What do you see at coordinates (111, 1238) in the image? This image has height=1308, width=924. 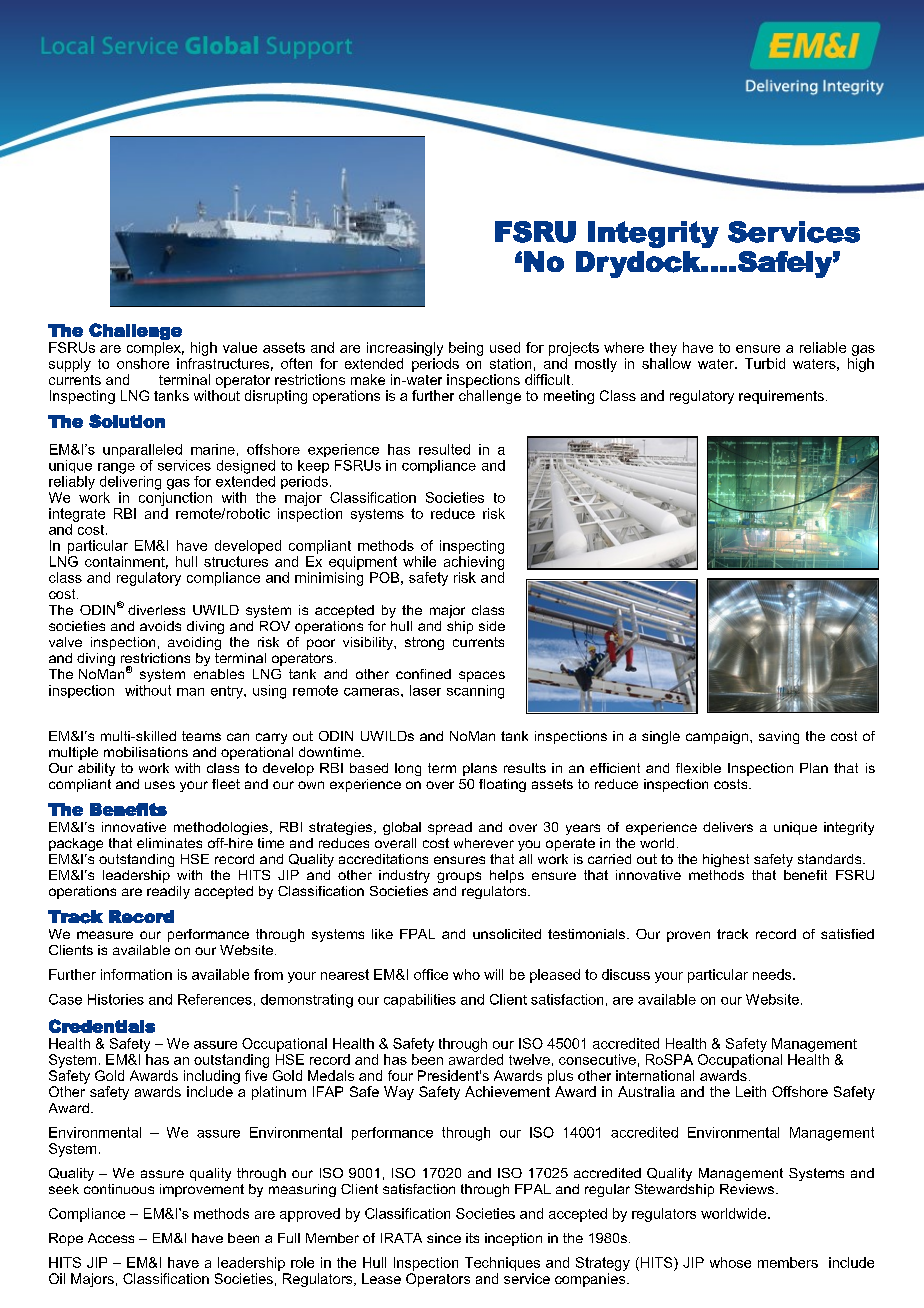 I see `Access` at bounding box center [111, 1238].
